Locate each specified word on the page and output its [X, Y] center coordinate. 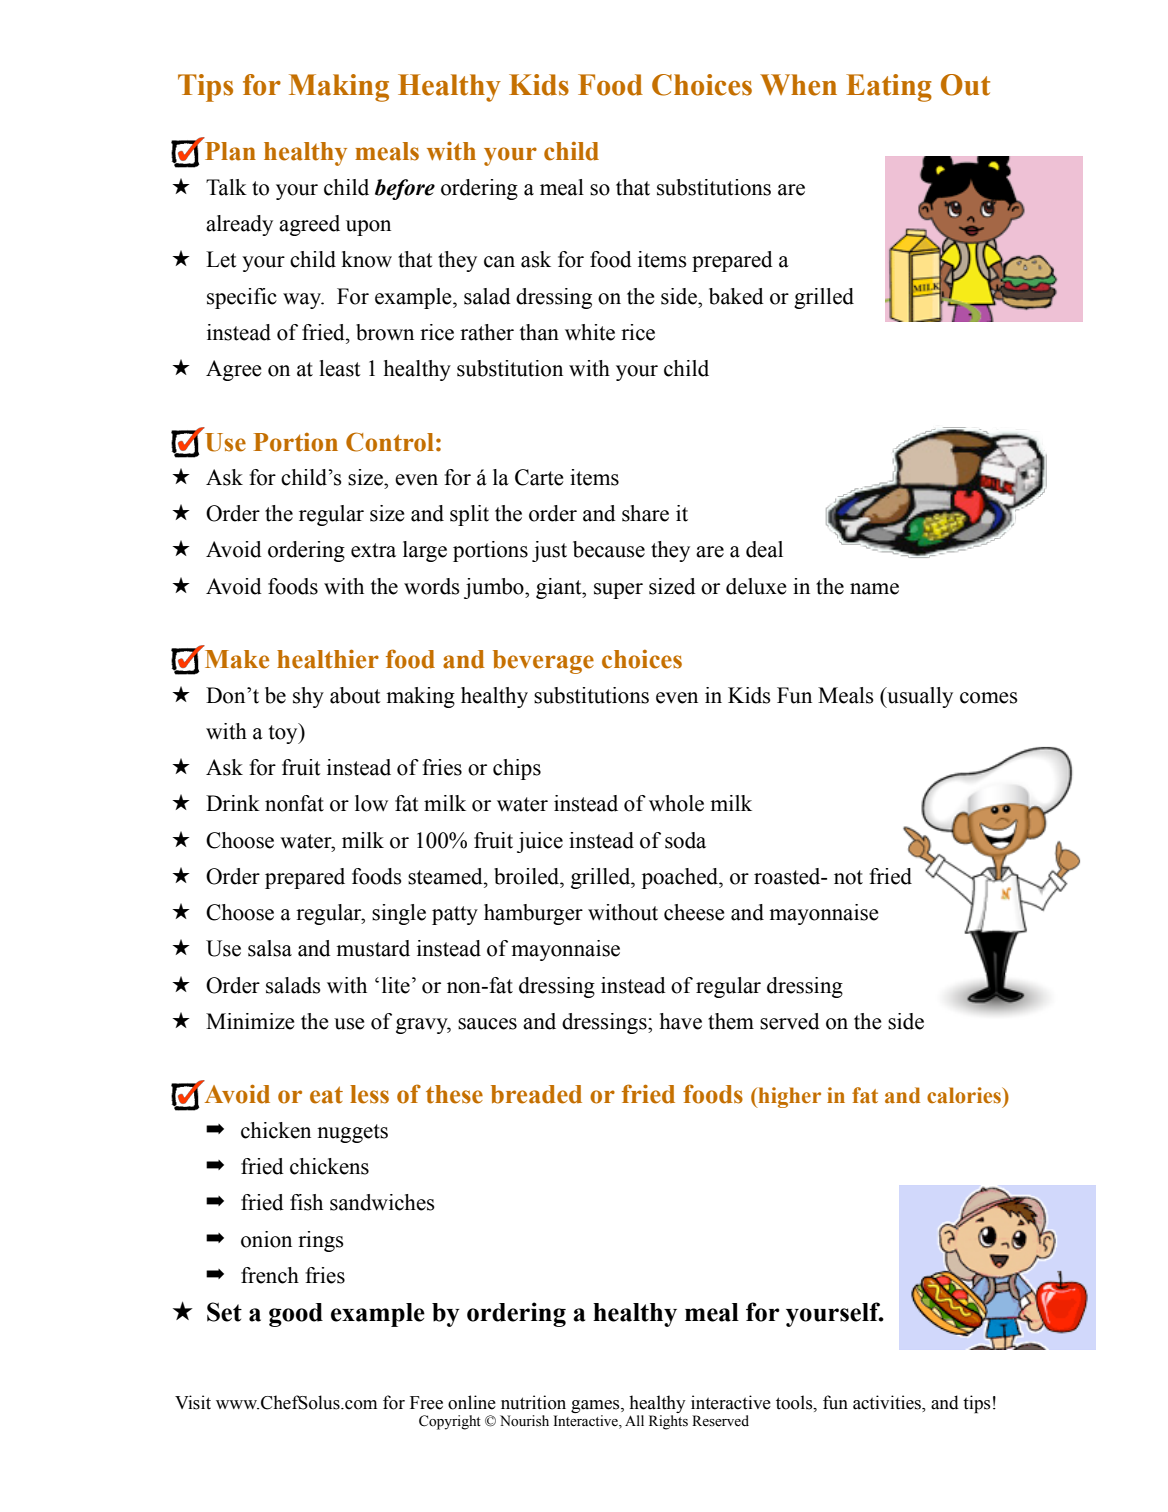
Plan [230, 151]
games [596, 1406]
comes [989, 698]
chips [517, 769]
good [296, 1315]
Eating [889, 88]
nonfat [294, 803]
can [499, 262]
